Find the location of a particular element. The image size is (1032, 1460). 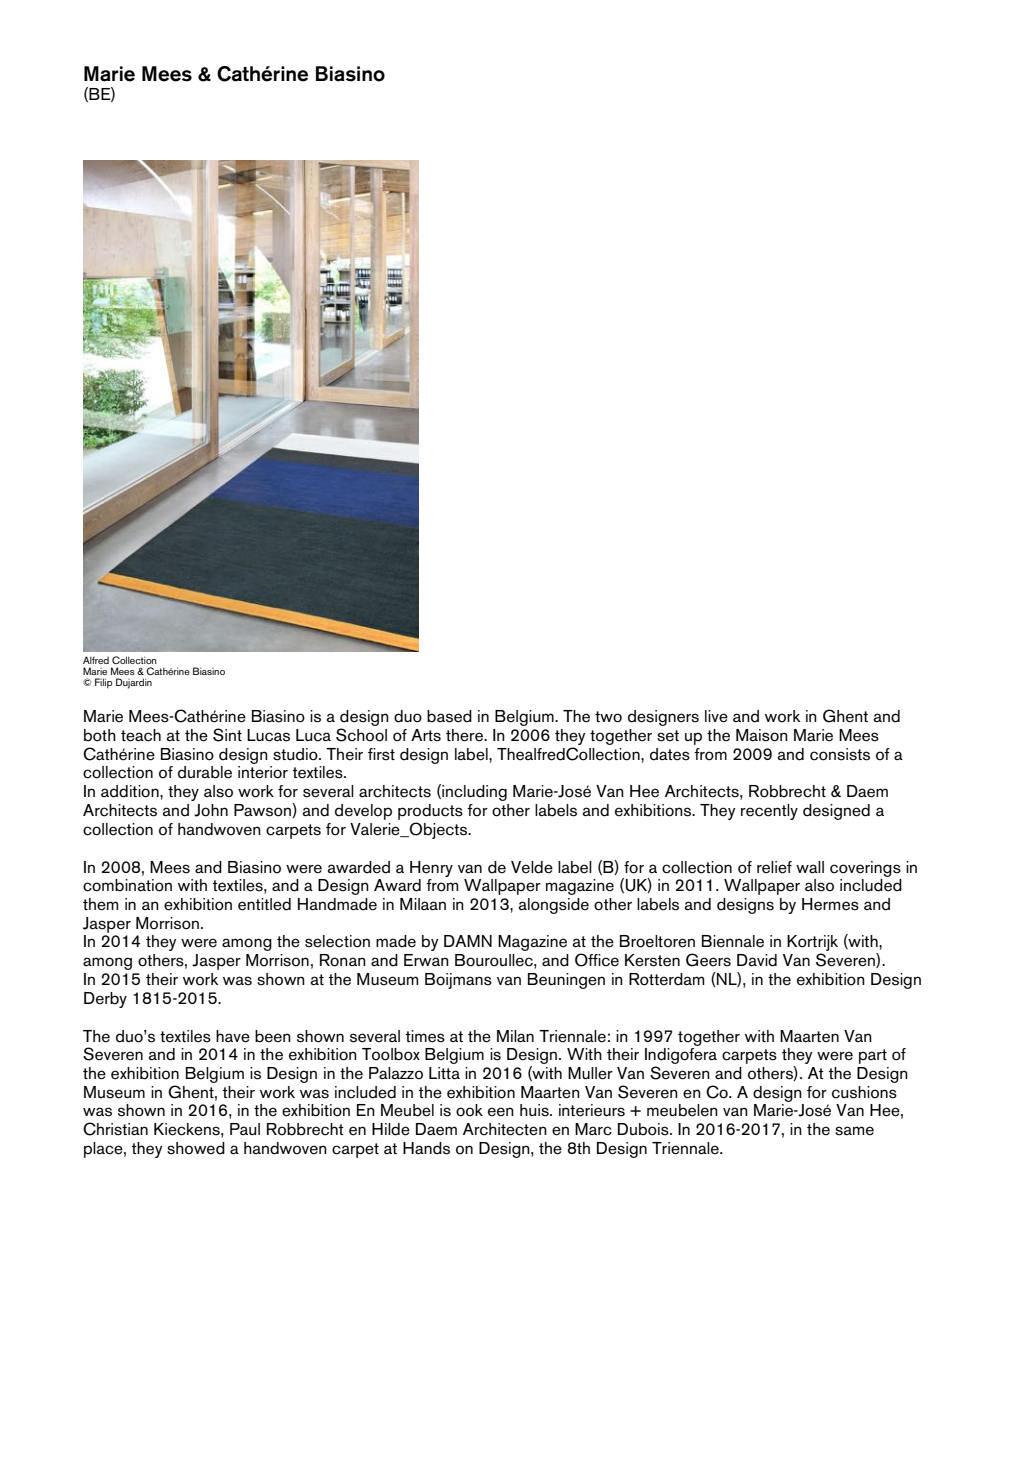

based is located at coordinates (449, 716).
